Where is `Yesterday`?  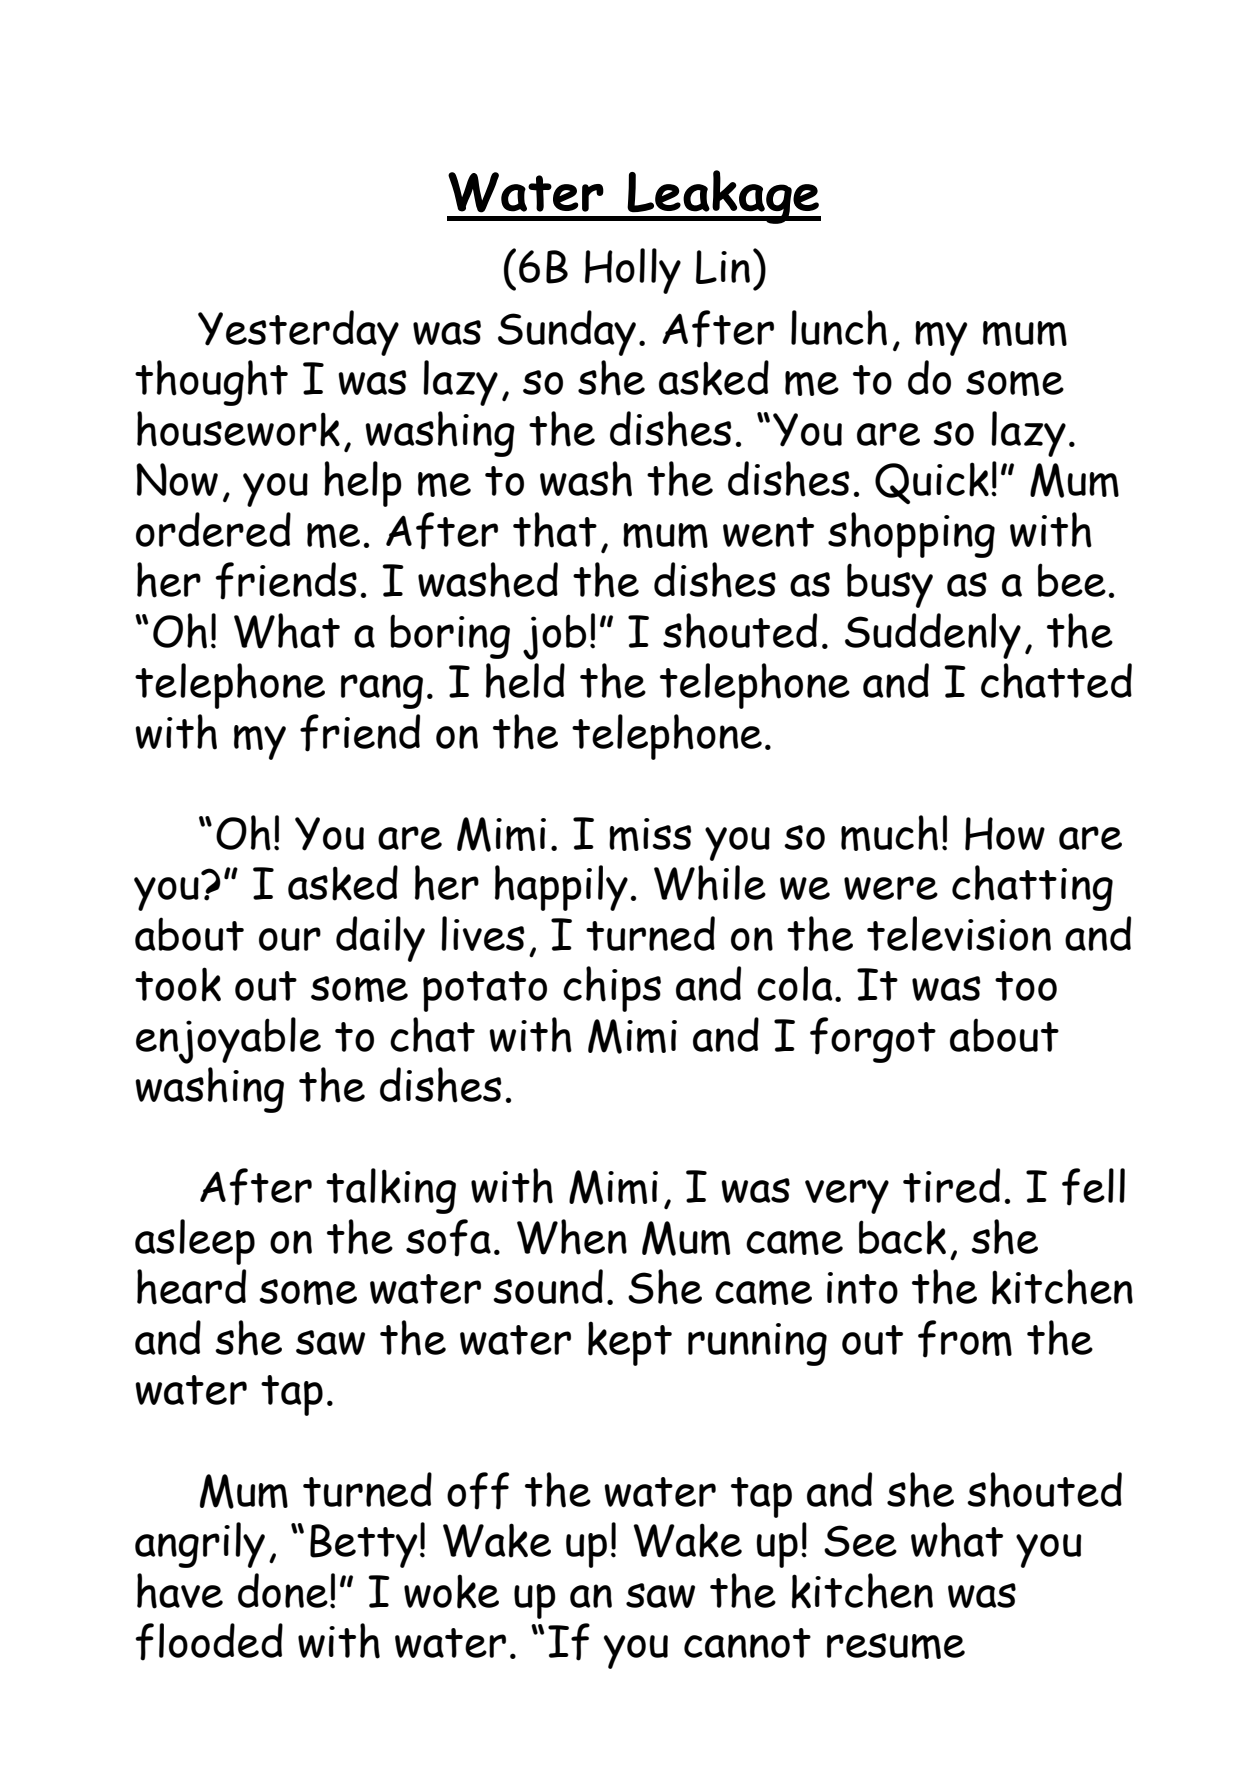
Yesterday is located at coordinates (298, 333).
